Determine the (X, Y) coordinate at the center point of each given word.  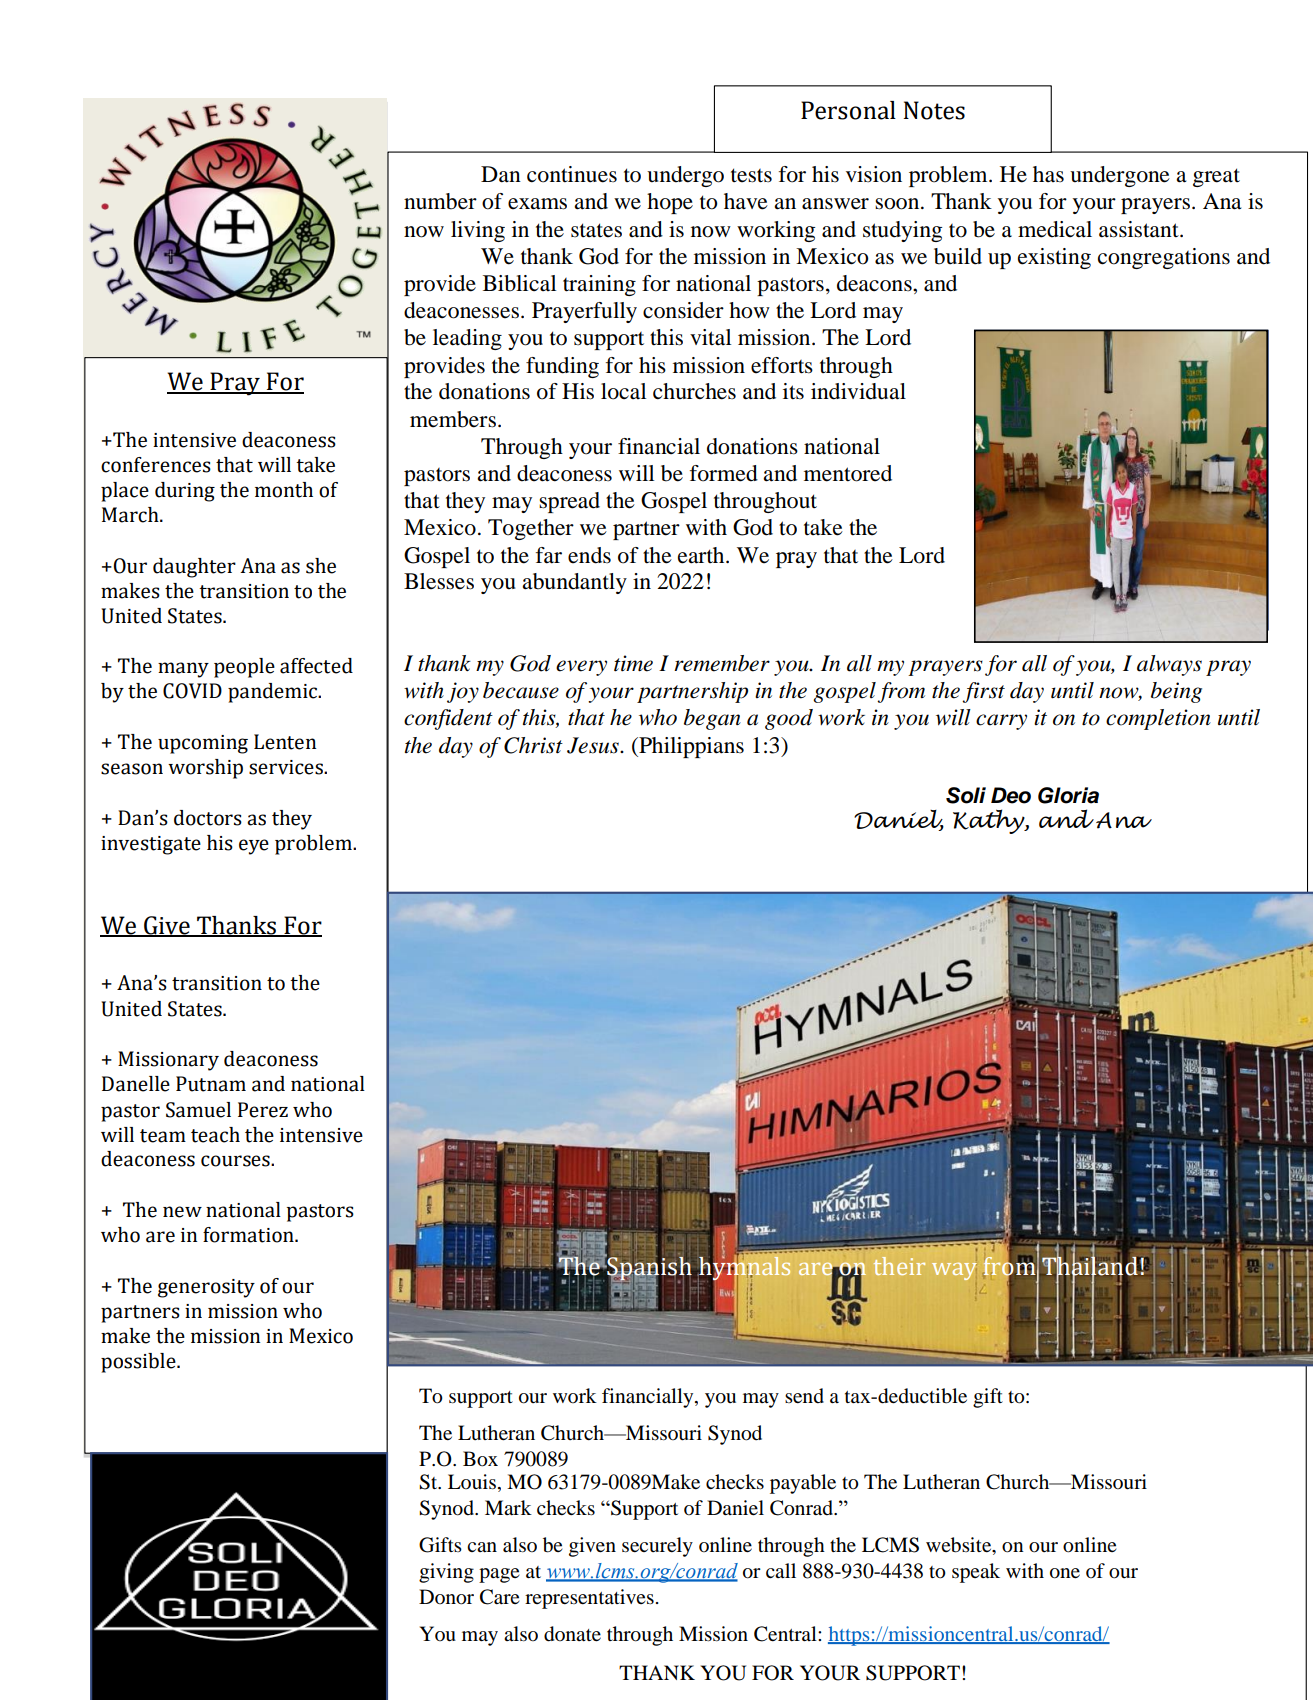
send (804, 1396)
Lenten (285, 742)
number (440, 201)
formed (724, 473)
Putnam (211, 1084)
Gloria (1068, 795)
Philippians (690, 747)
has (1048, 174)
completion (1158, 719)
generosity (206, 1288)
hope (670, 203)
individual (858, 391)
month (284, 490)
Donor (446, 1597)
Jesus (594, 745)
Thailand (1091, 1266)
